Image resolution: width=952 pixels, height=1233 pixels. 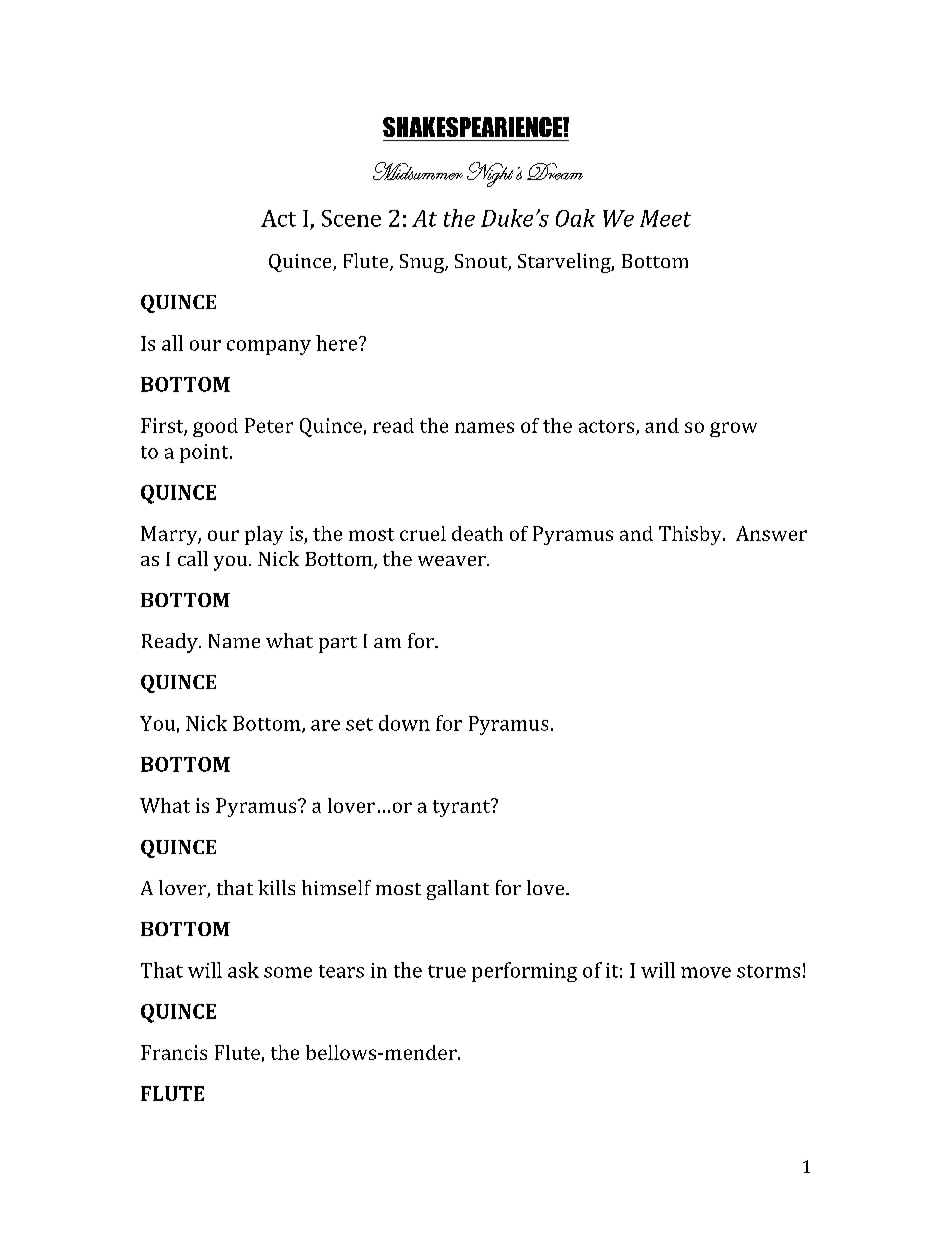 I want to click on Midsummer, so click(x=418, y=171).
